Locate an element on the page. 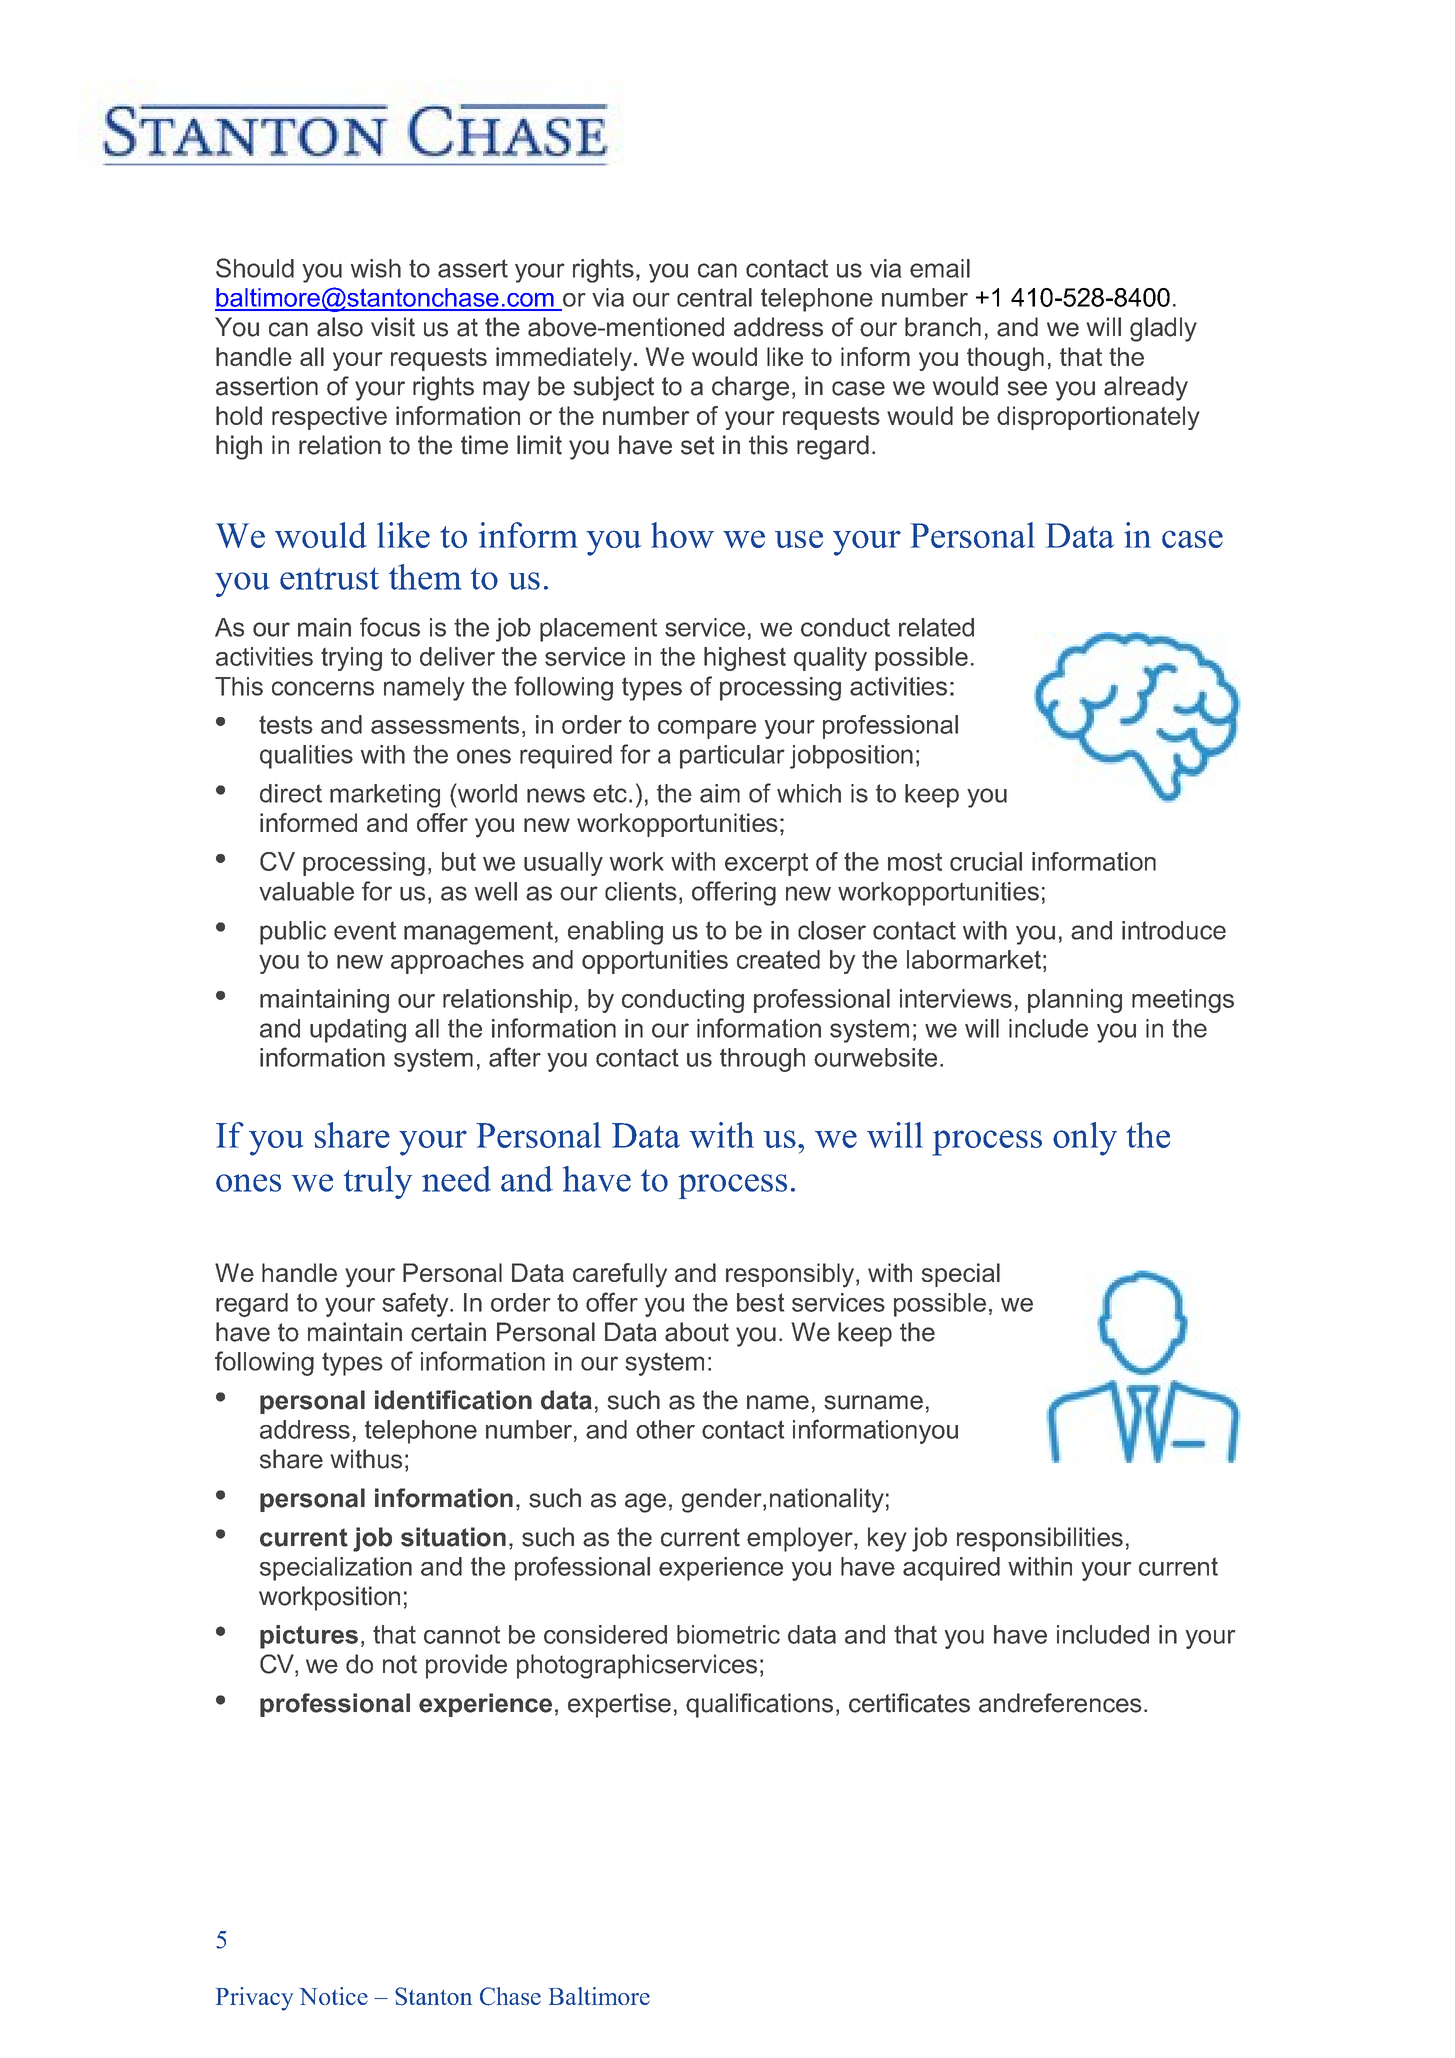  qualifications is located at coordinates (759, 1705).
